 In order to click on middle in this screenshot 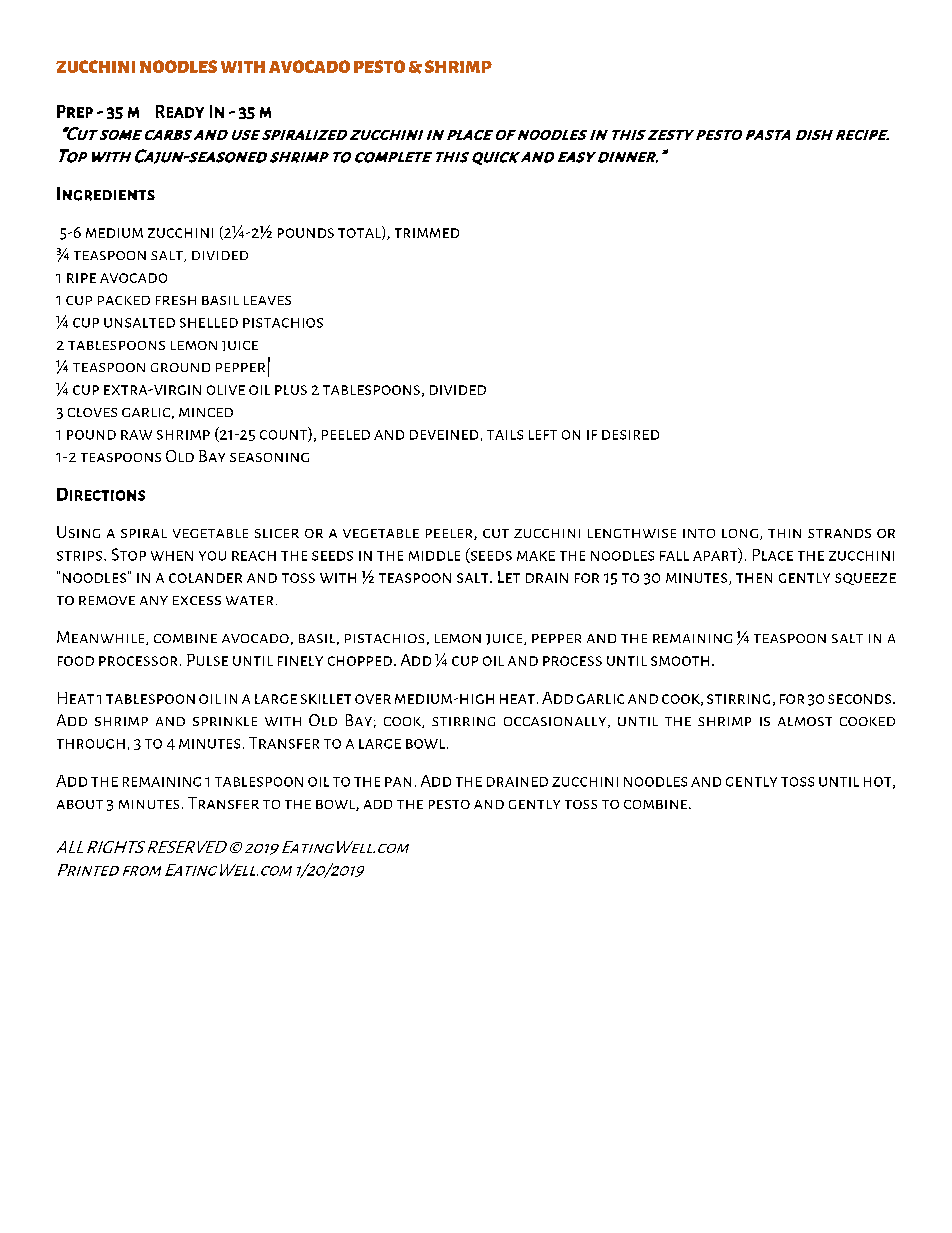, I will do `click(434, 556)`.
